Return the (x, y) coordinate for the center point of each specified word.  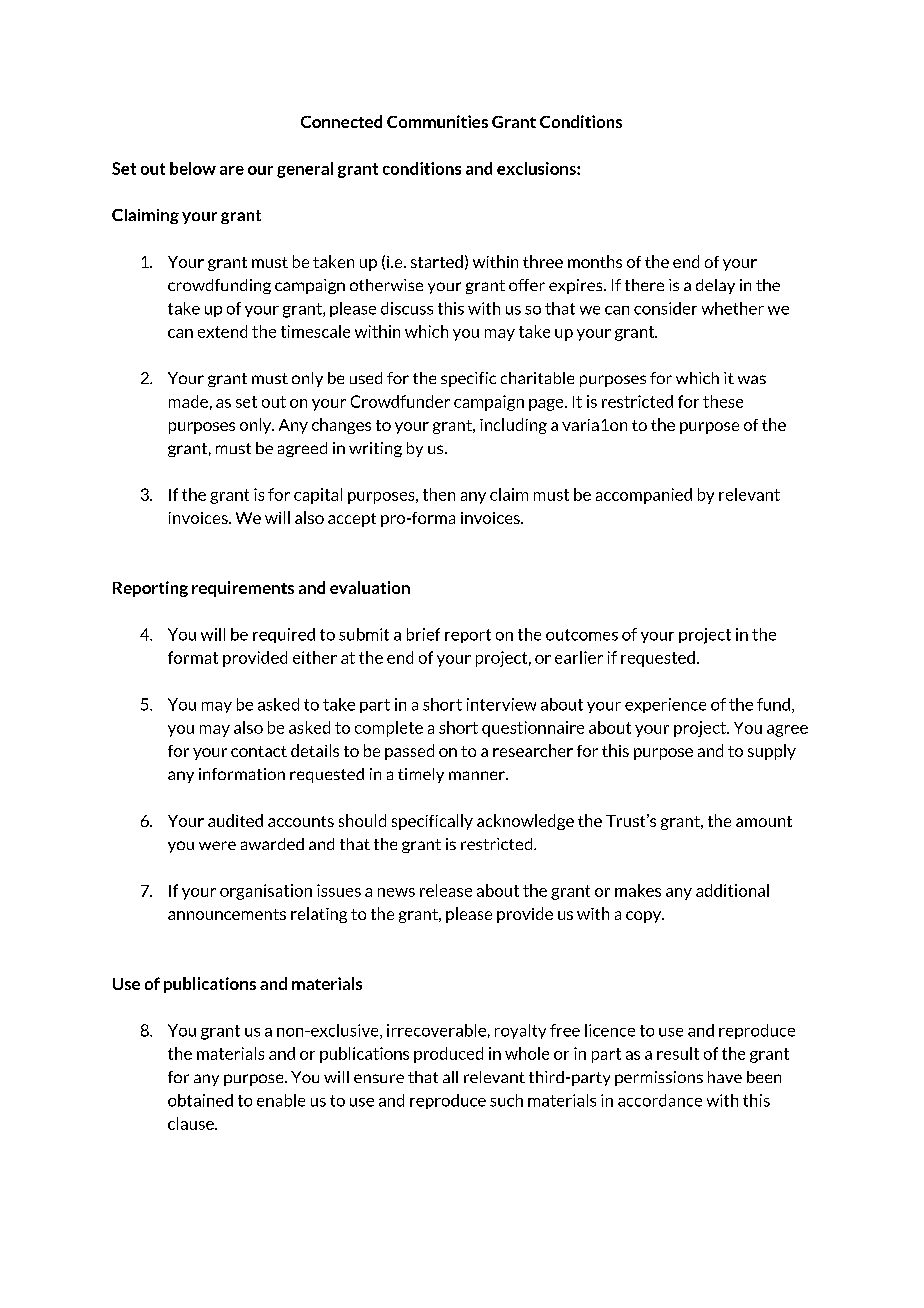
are (232, 170)
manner (478, 775)
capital (318, 496)
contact (259, 751)
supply (772, 752)
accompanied (644, 496)
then (439, 494)
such (506, 1100)
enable (281, 1100)
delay (715, 286)
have (725, 1077)
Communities (437, 121)
